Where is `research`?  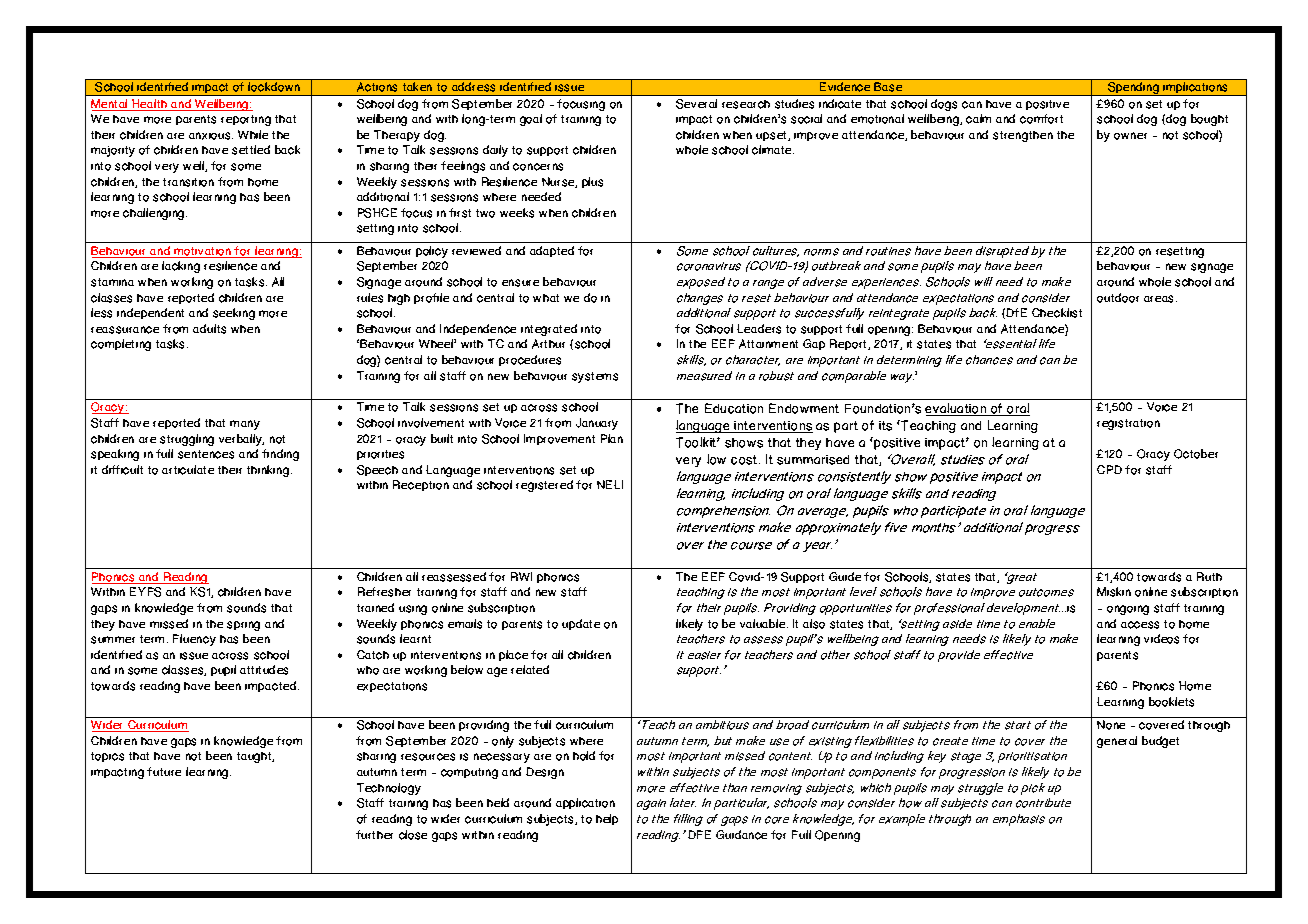
research is located at coordinates (746, 104).
